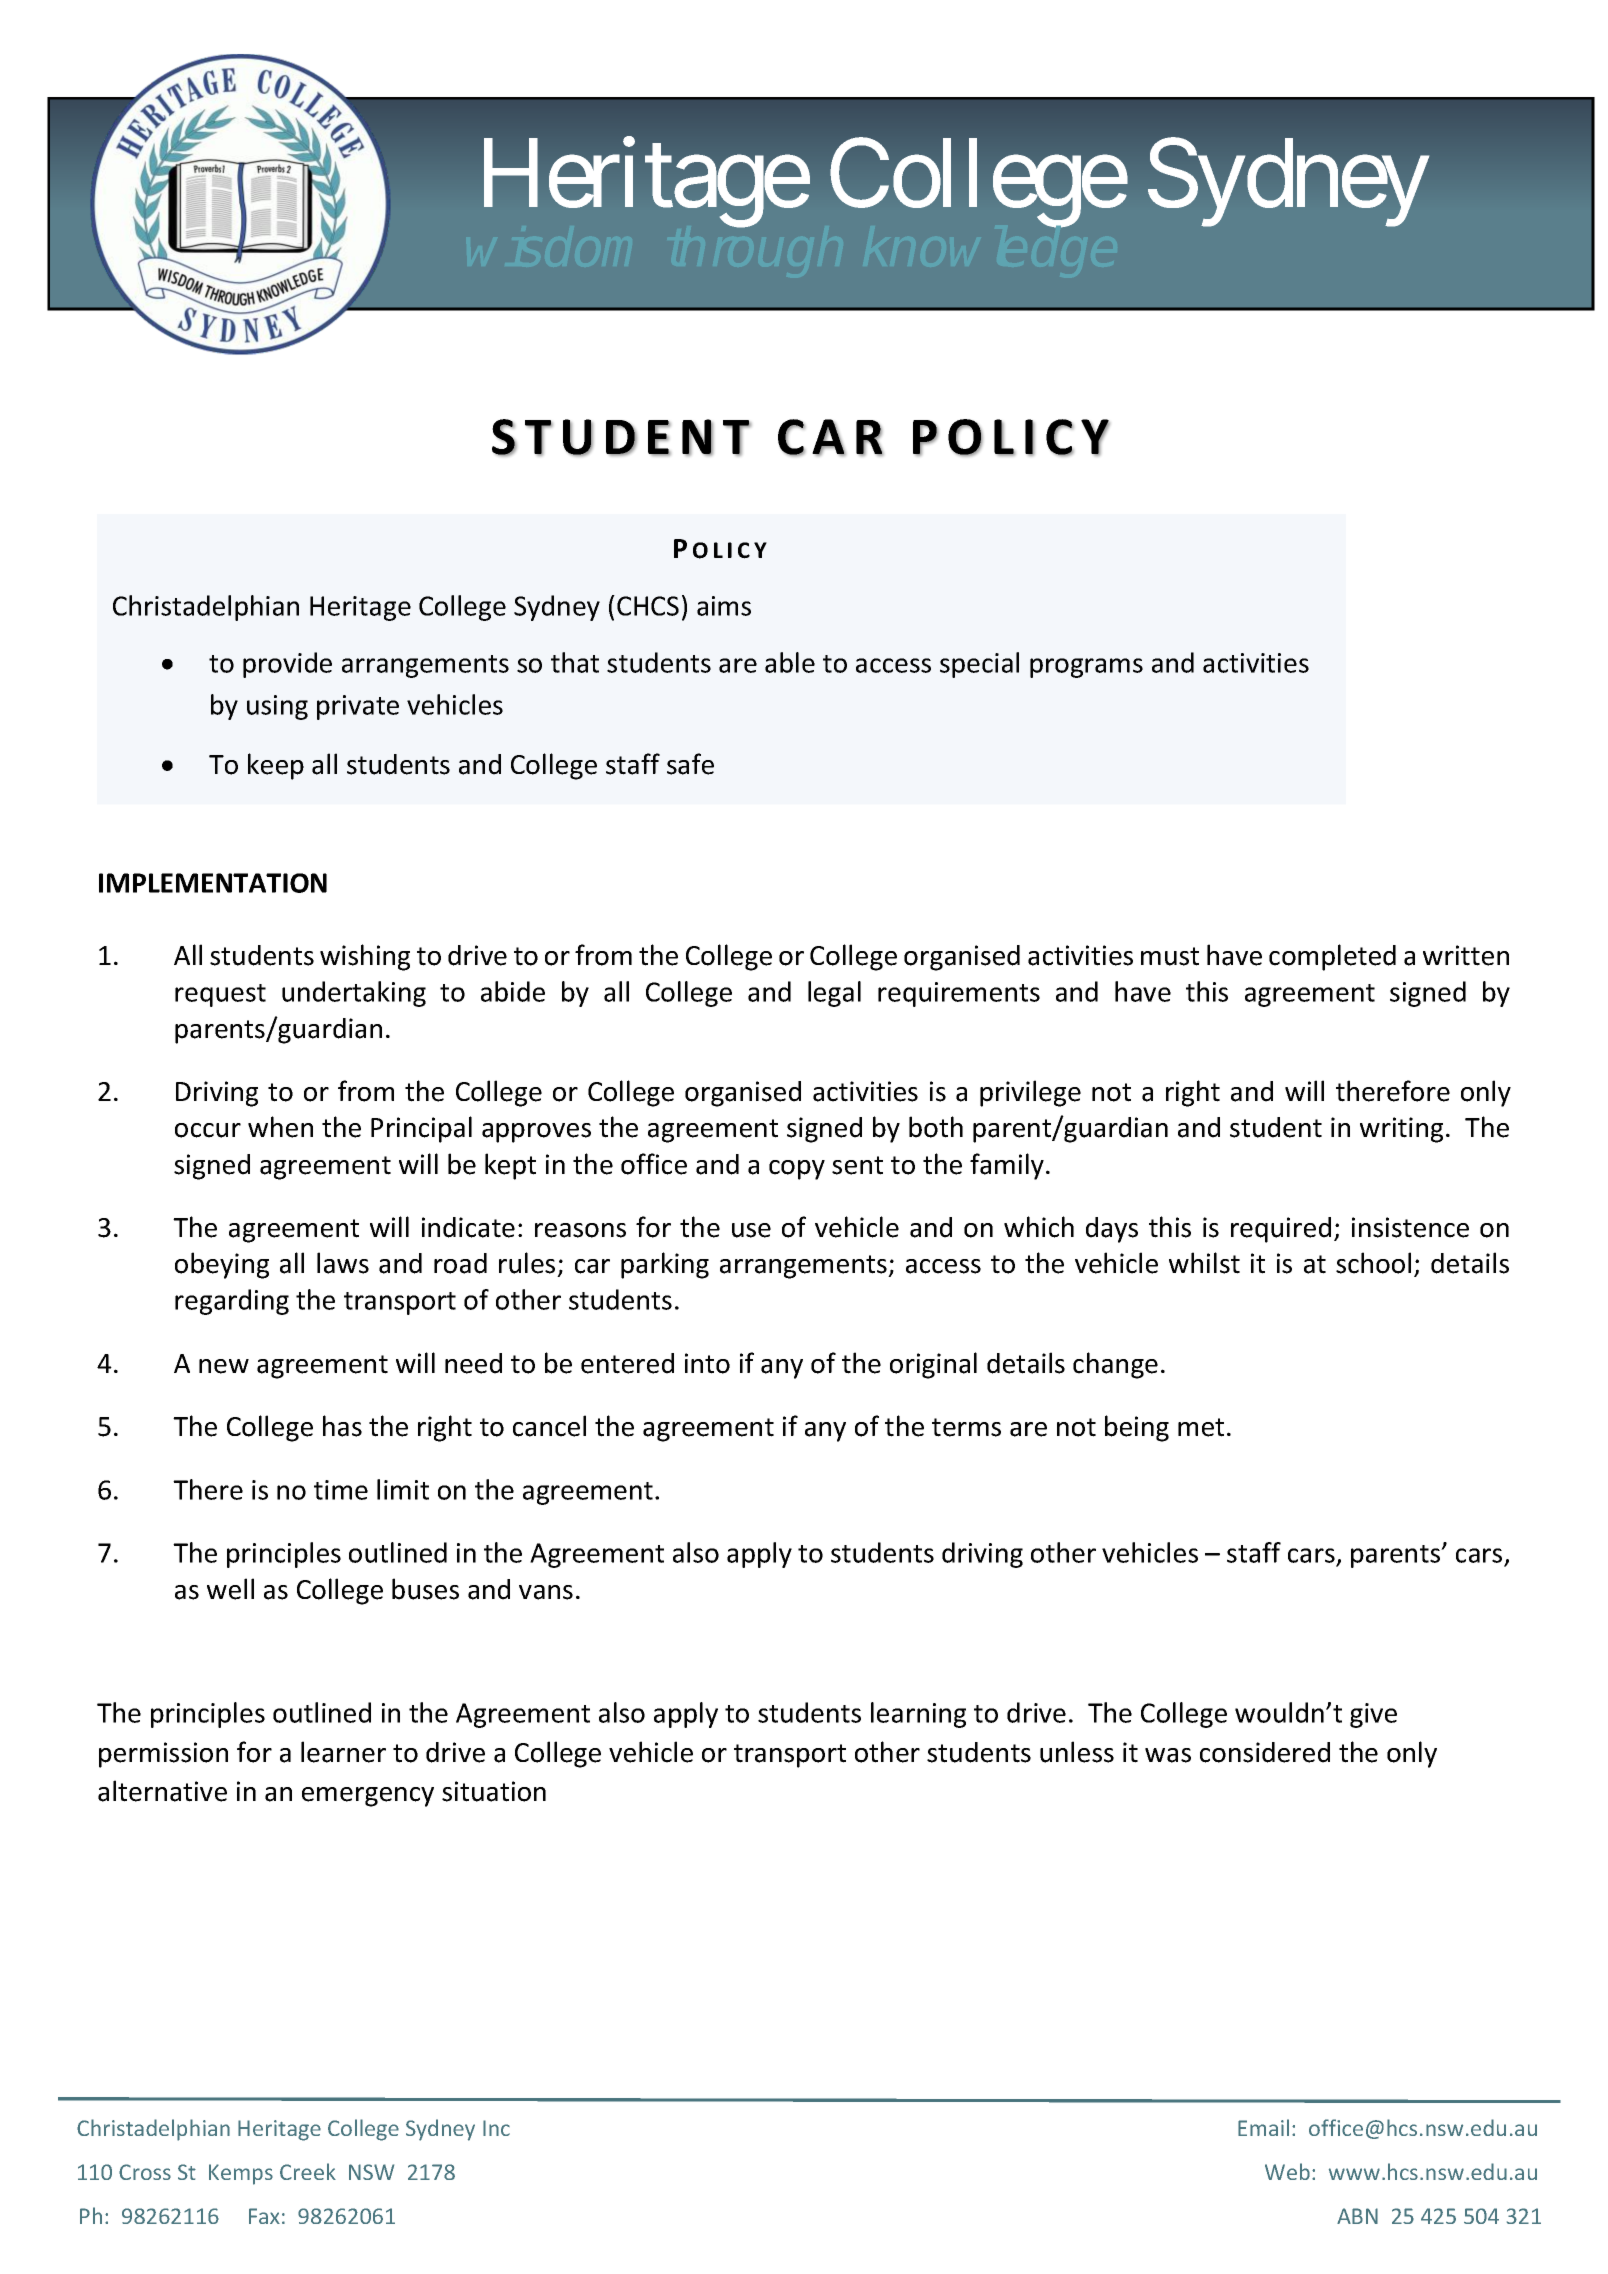 The image size is (1608, 2274). What do you see at coordinates (308, 2171) in the page?
I see `Creek` at bounding box center [308, 2171].
